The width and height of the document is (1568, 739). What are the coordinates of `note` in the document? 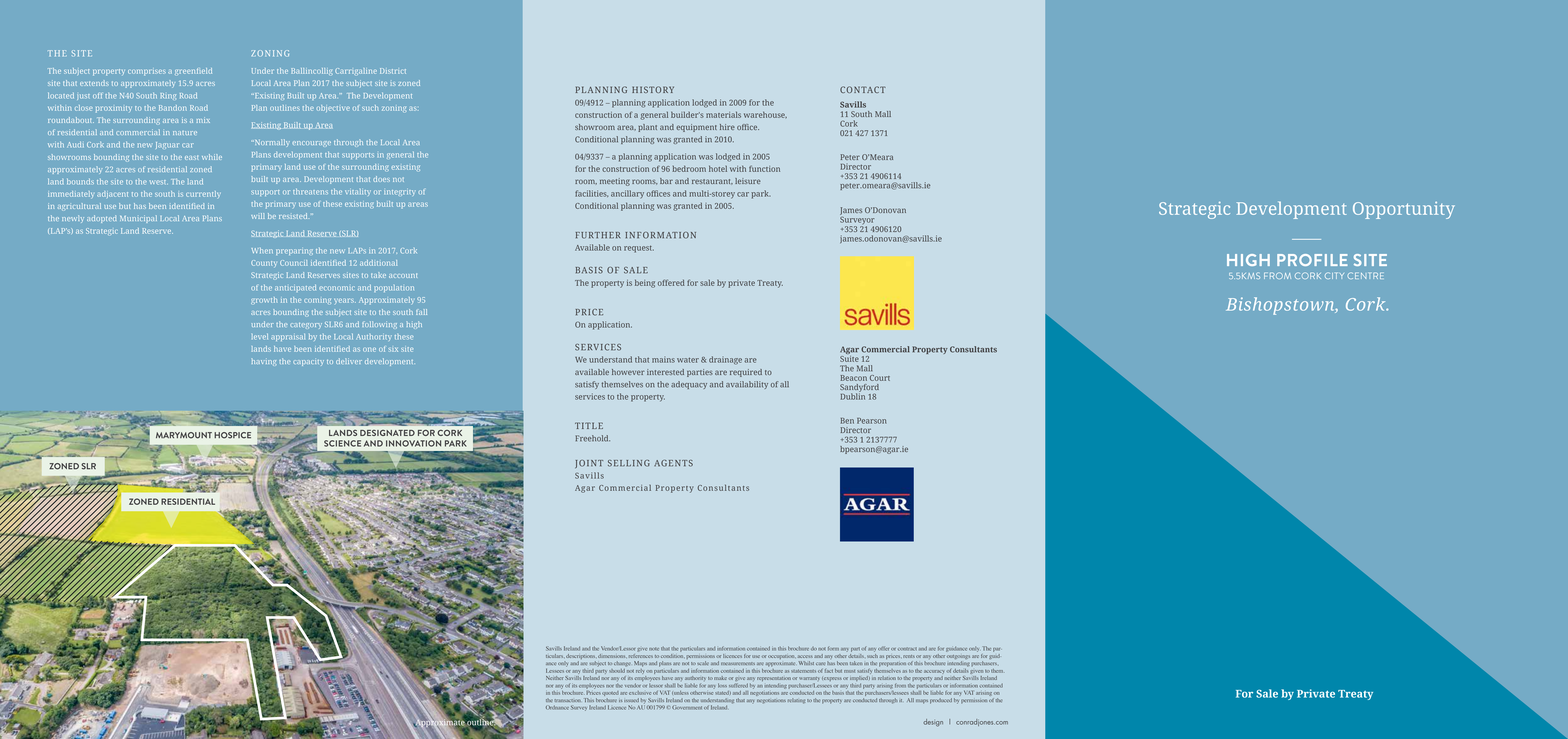 It's located at (654, 649).
